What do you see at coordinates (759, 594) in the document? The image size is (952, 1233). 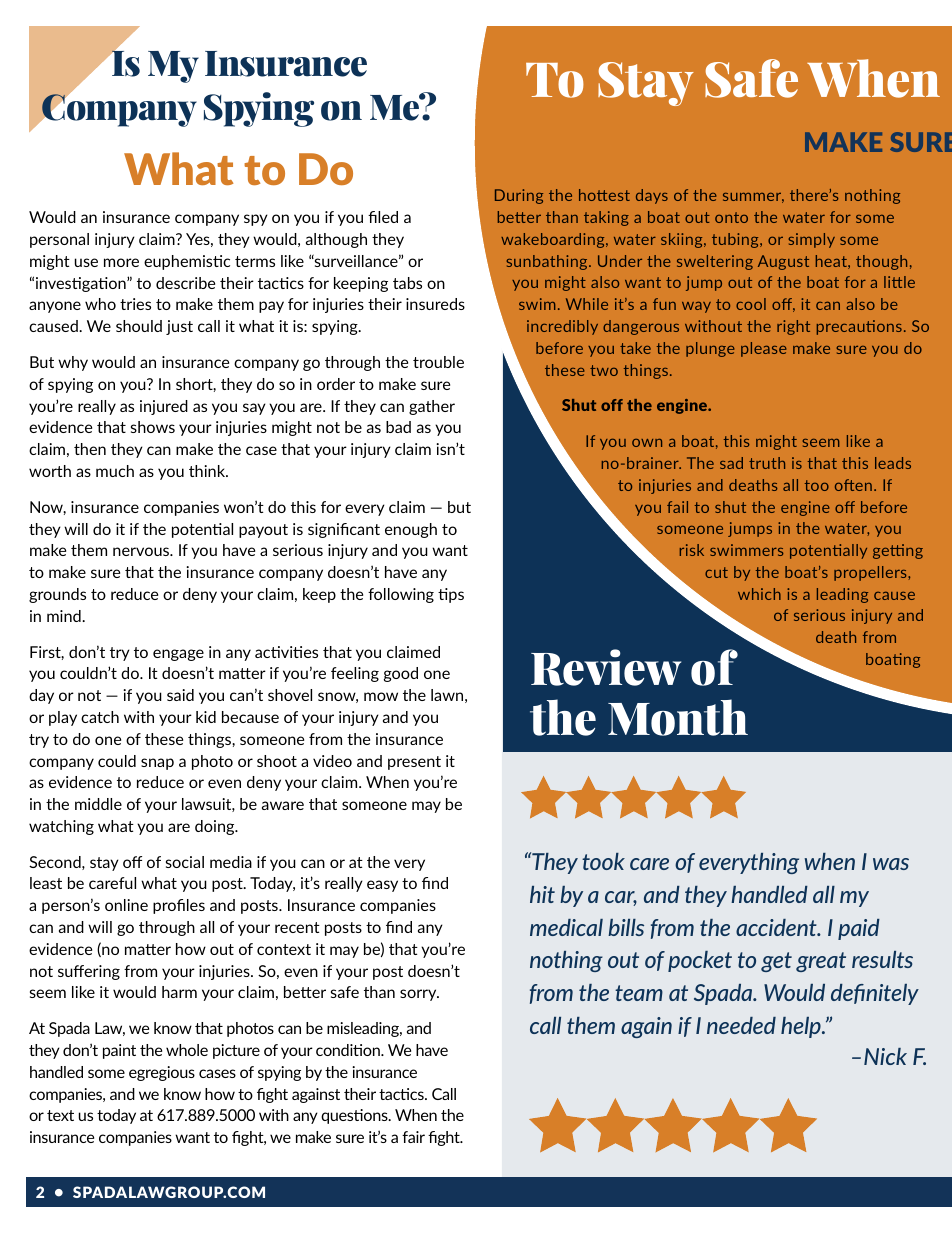 I see `which` at bounding box center [759, 594].
